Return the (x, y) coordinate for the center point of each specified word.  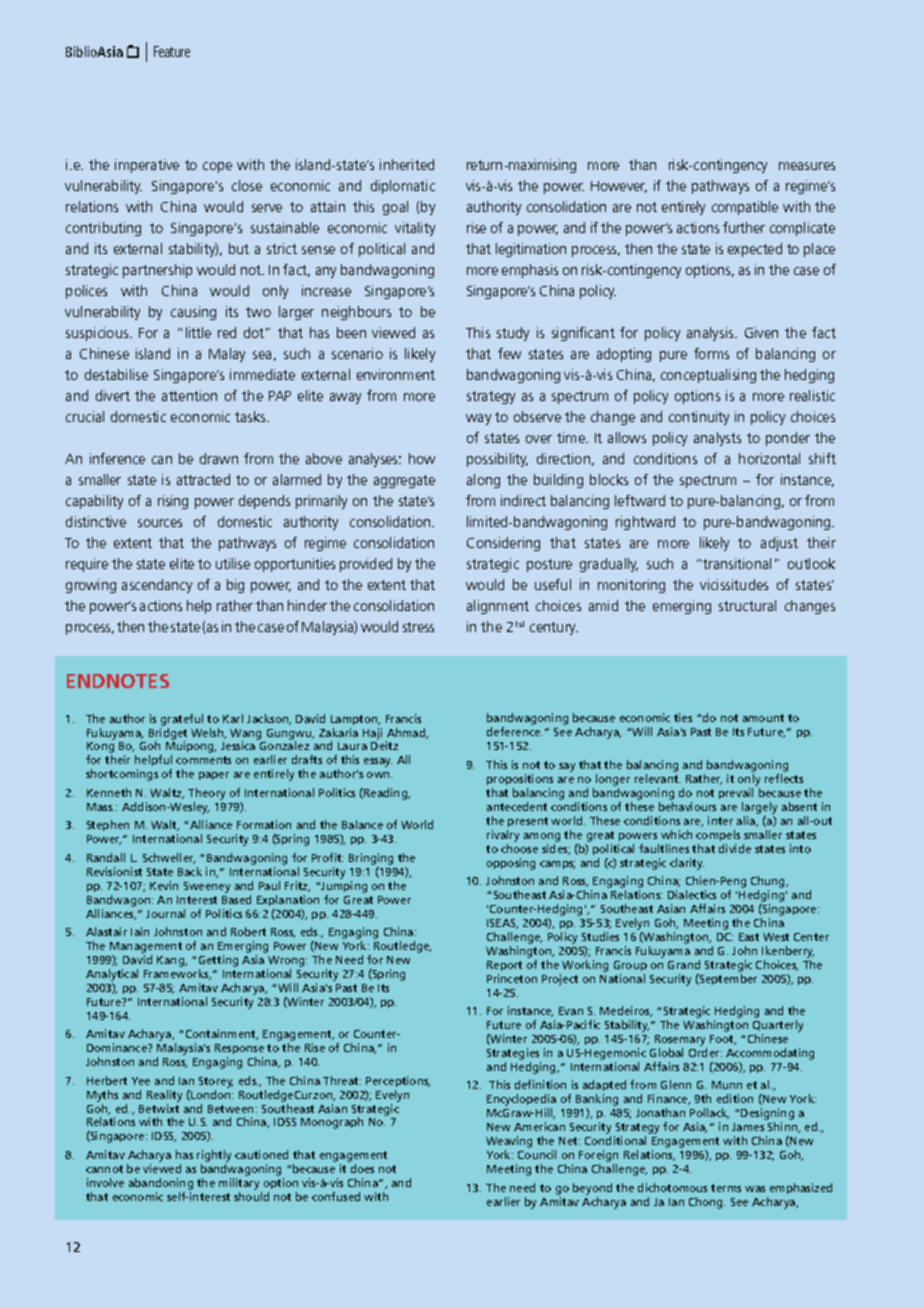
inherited (407, 164)
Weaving (509, 1143)
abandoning (161, 1184)
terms (726, 1188)
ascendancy (157, 586)
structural (747, 605)
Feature (172, 51)
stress (418, 627)
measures (807, 166)
